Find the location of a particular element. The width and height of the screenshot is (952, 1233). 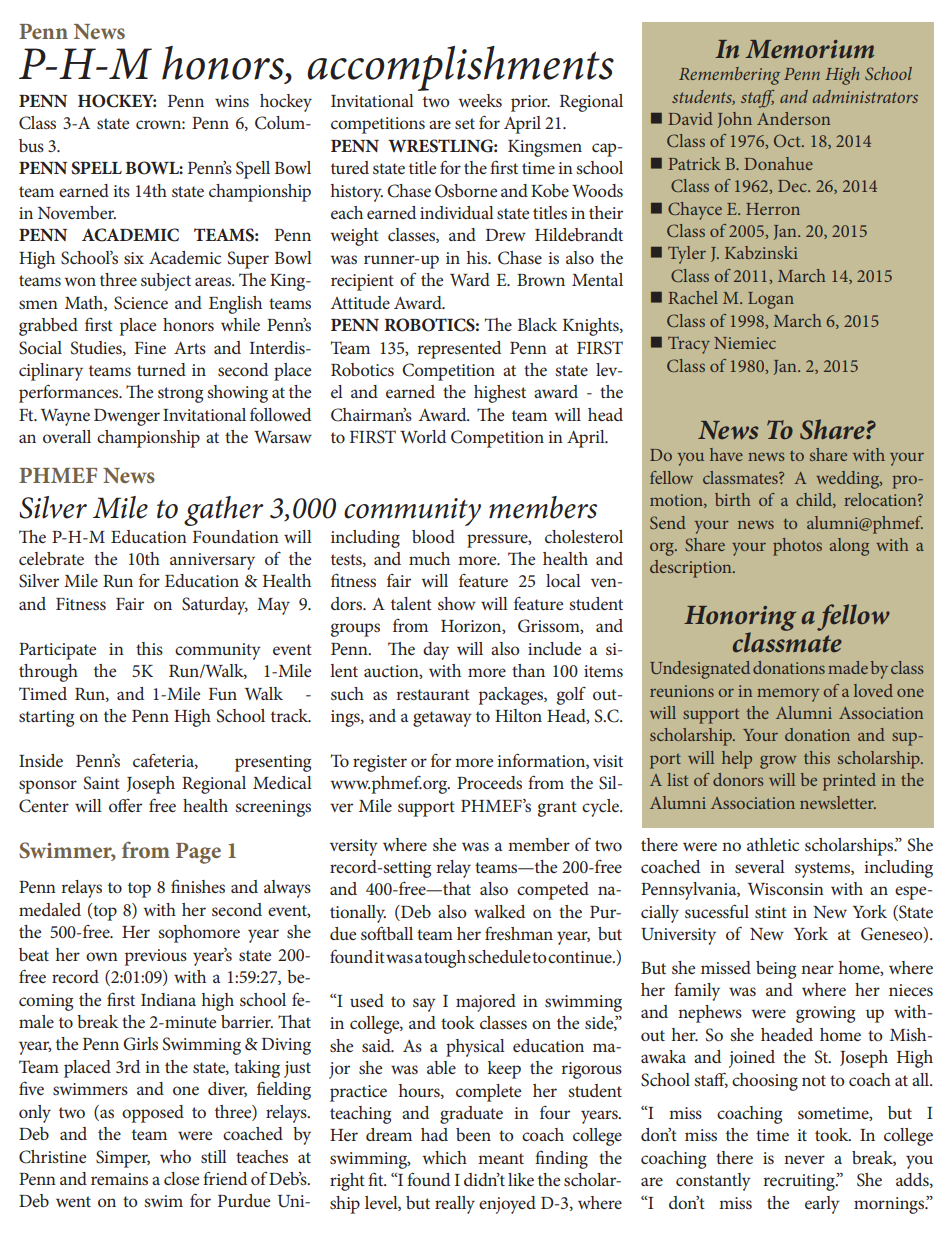

Wisconsin is located at coordinates (786, 889).
